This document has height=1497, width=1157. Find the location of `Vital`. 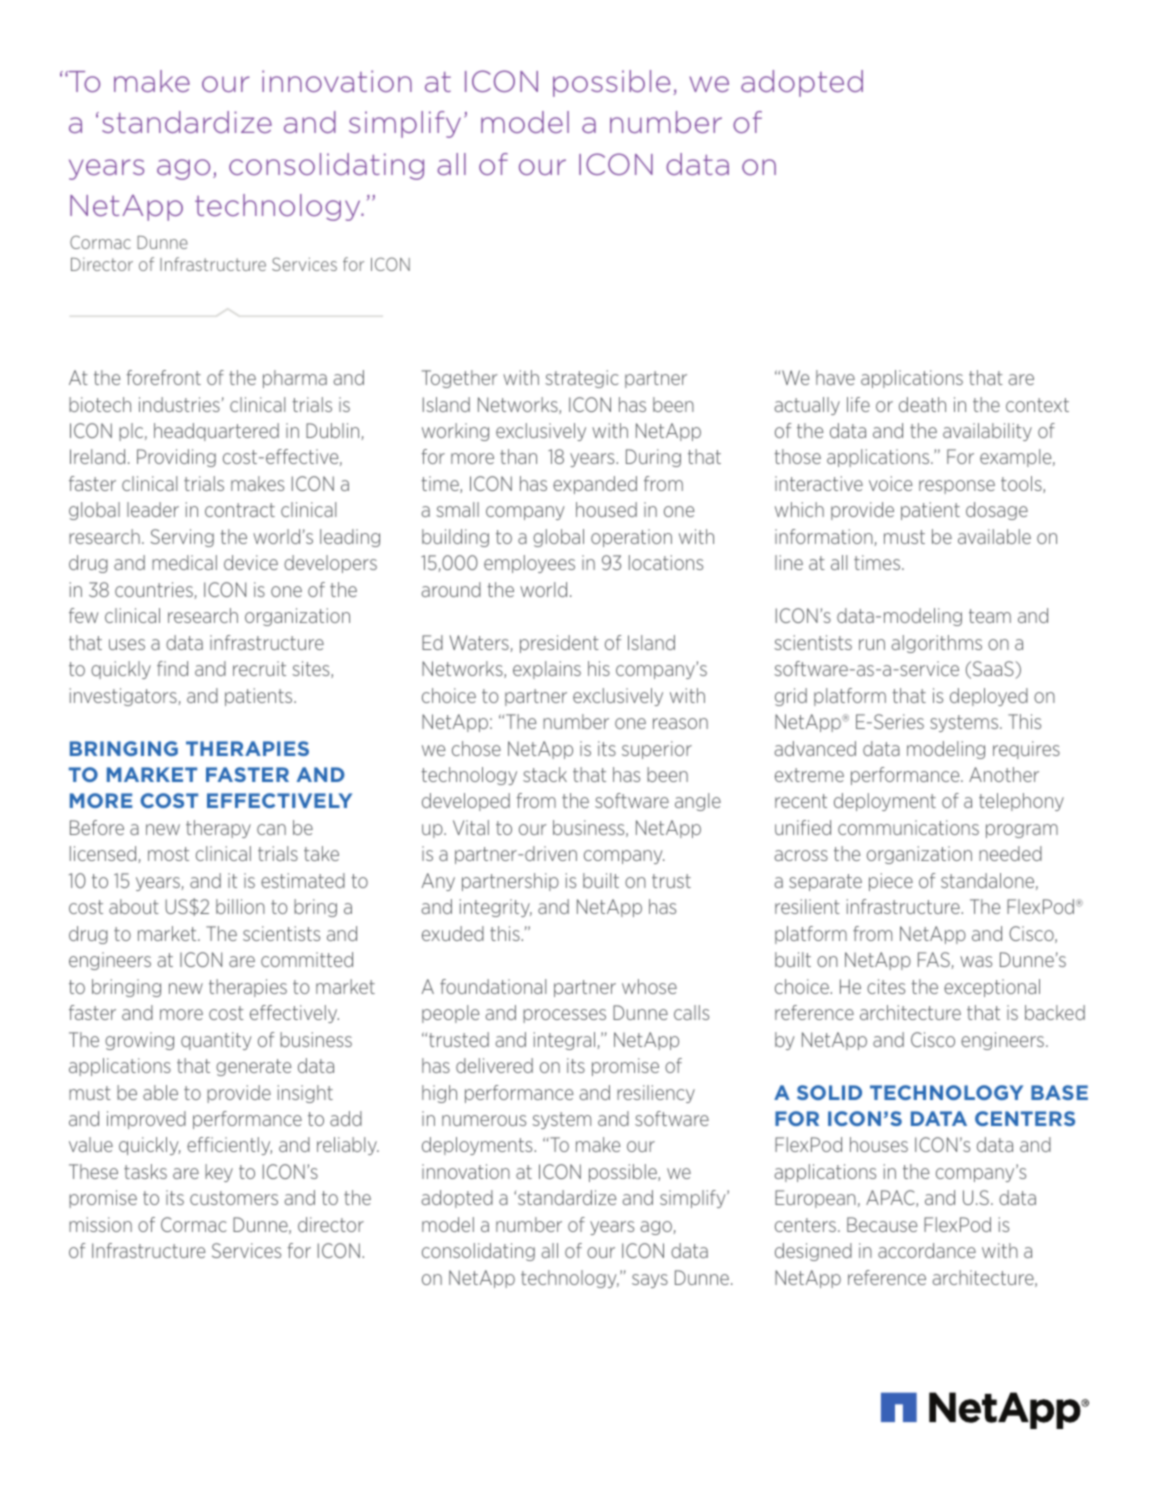

Vital is located at coordinates (471, 827).
